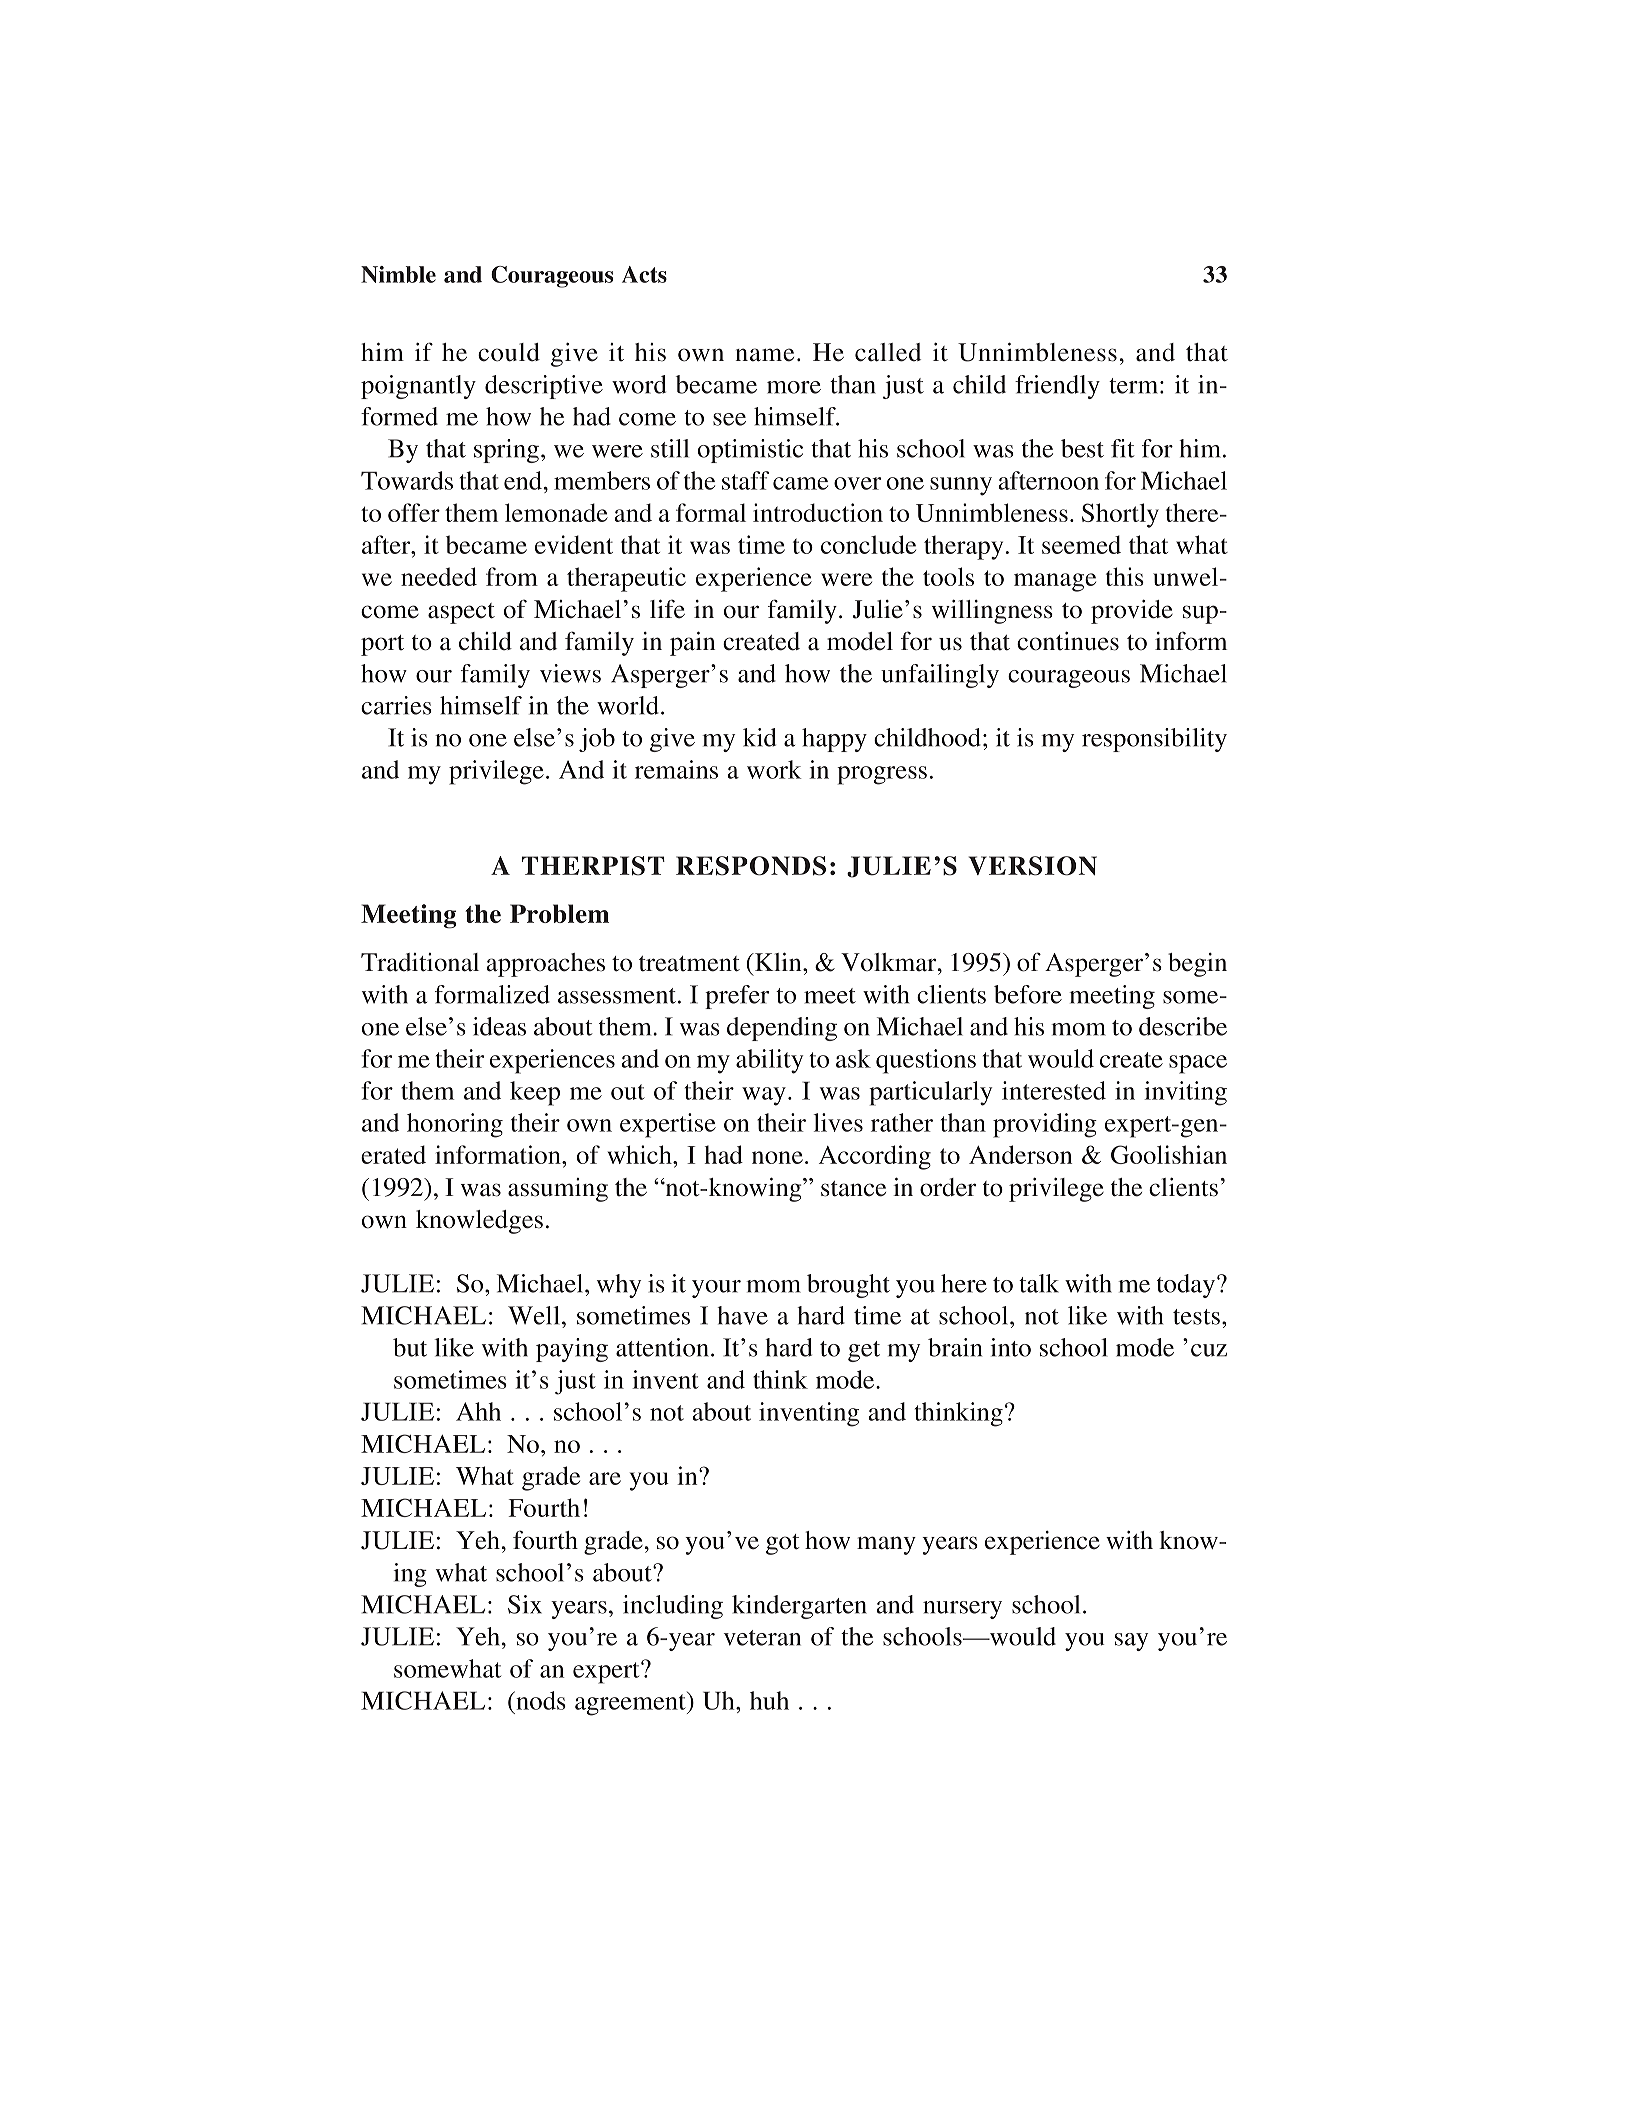  What do you see at coordinates (540, 1700) in the image?
I see `nods` at bounding box center [540, 1700].
